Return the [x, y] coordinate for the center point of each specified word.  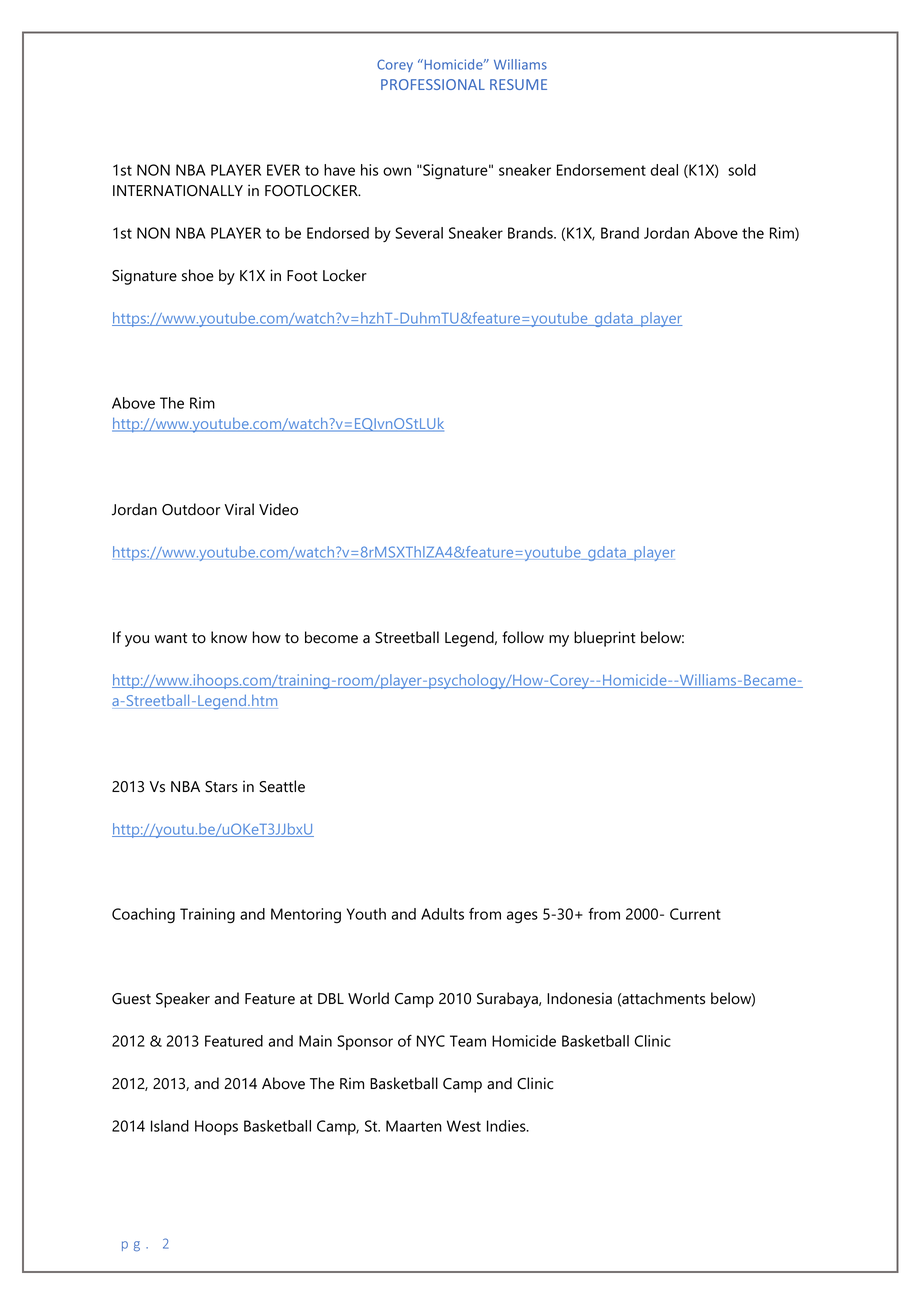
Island [170, 1126]
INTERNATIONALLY [178, 191]
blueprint [605, 639]
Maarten [414, 1126]
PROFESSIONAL [433, 84]
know [229, 637]
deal [664, 170]
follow [523, 637]
